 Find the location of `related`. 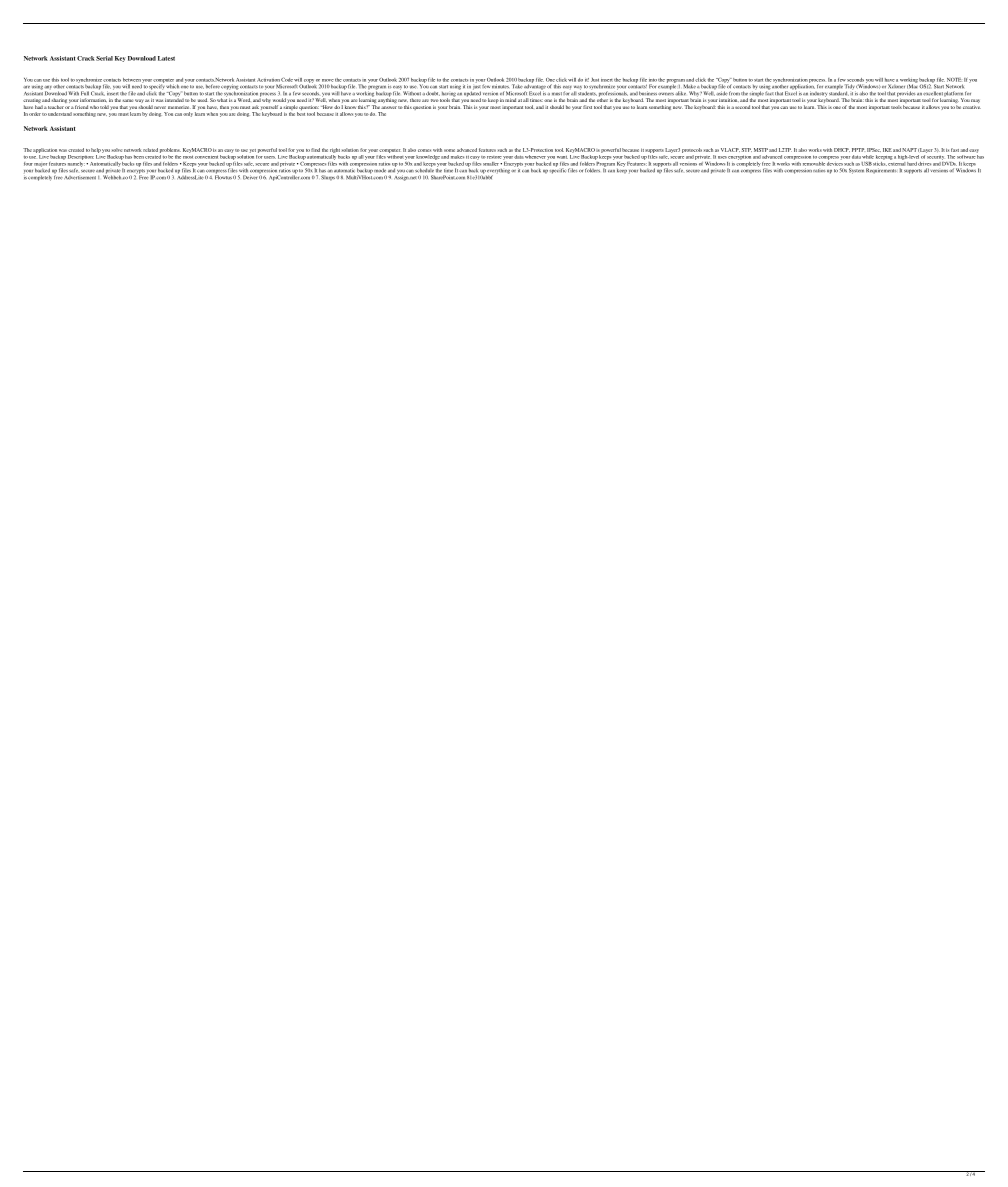

related is located at coordinates (150, 150).
